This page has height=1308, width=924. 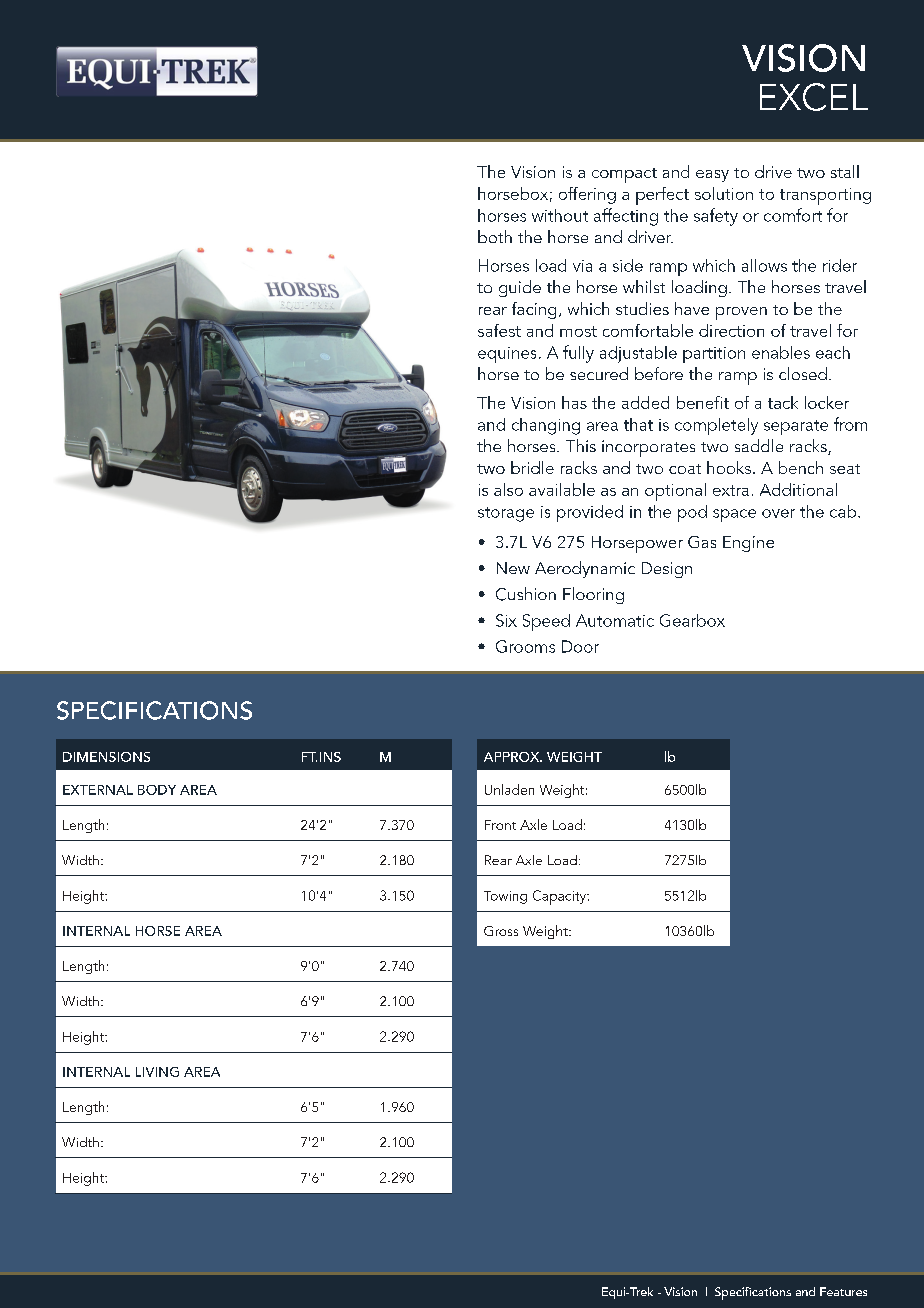 What do you see at coordinates (157, 790) in the page?
I see `BODY` at bounding box center [157, 790].
